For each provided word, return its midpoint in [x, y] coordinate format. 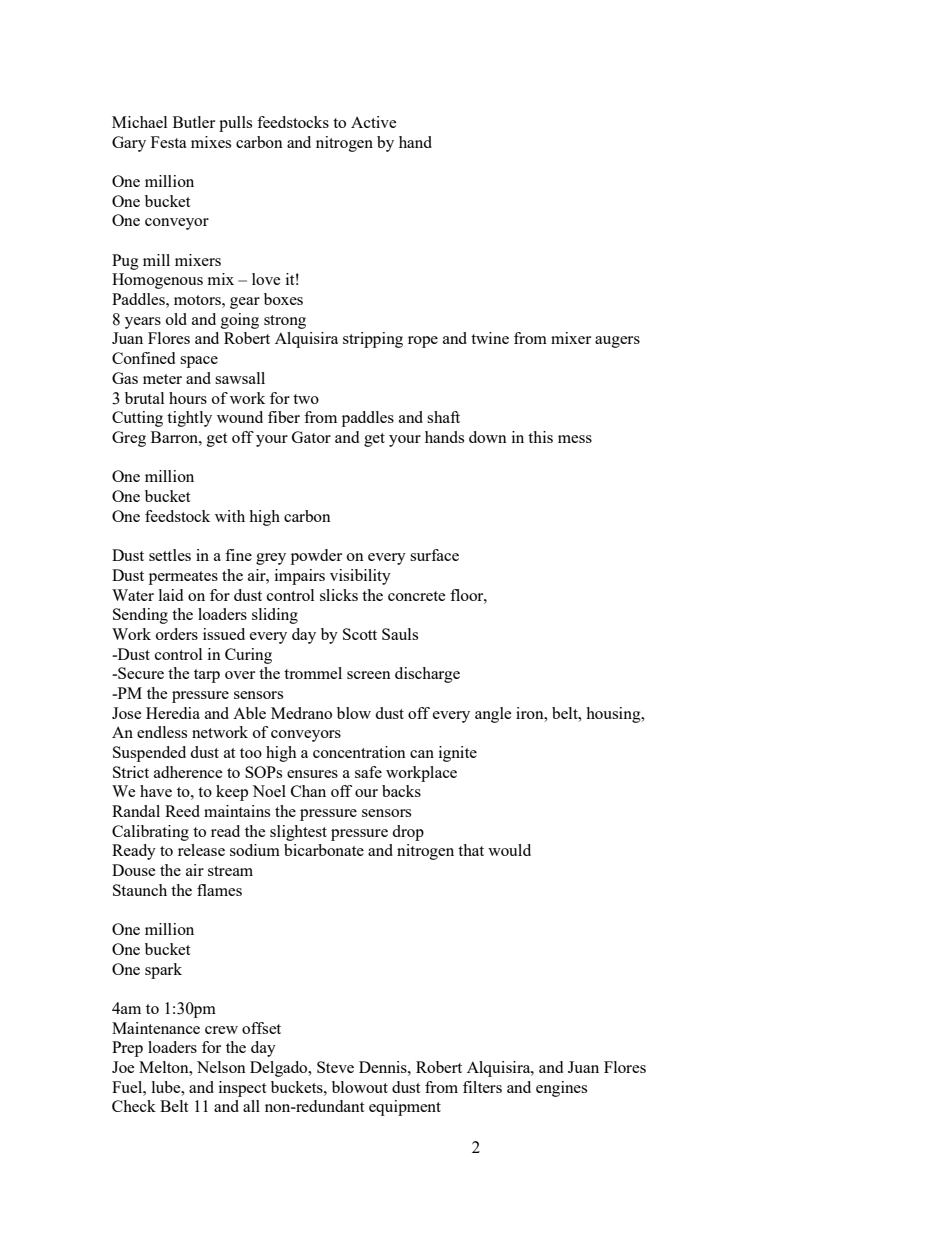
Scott [360, 634]
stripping [373, 340]
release [201, 850]
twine [490, 338]
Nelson [221, 1067]
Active [374, 122]
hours [188, 398]
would [509, 850]
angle [493, 715]
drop [408, 833]
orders [177, 634]
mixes [211, 142]
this [540, 437]
